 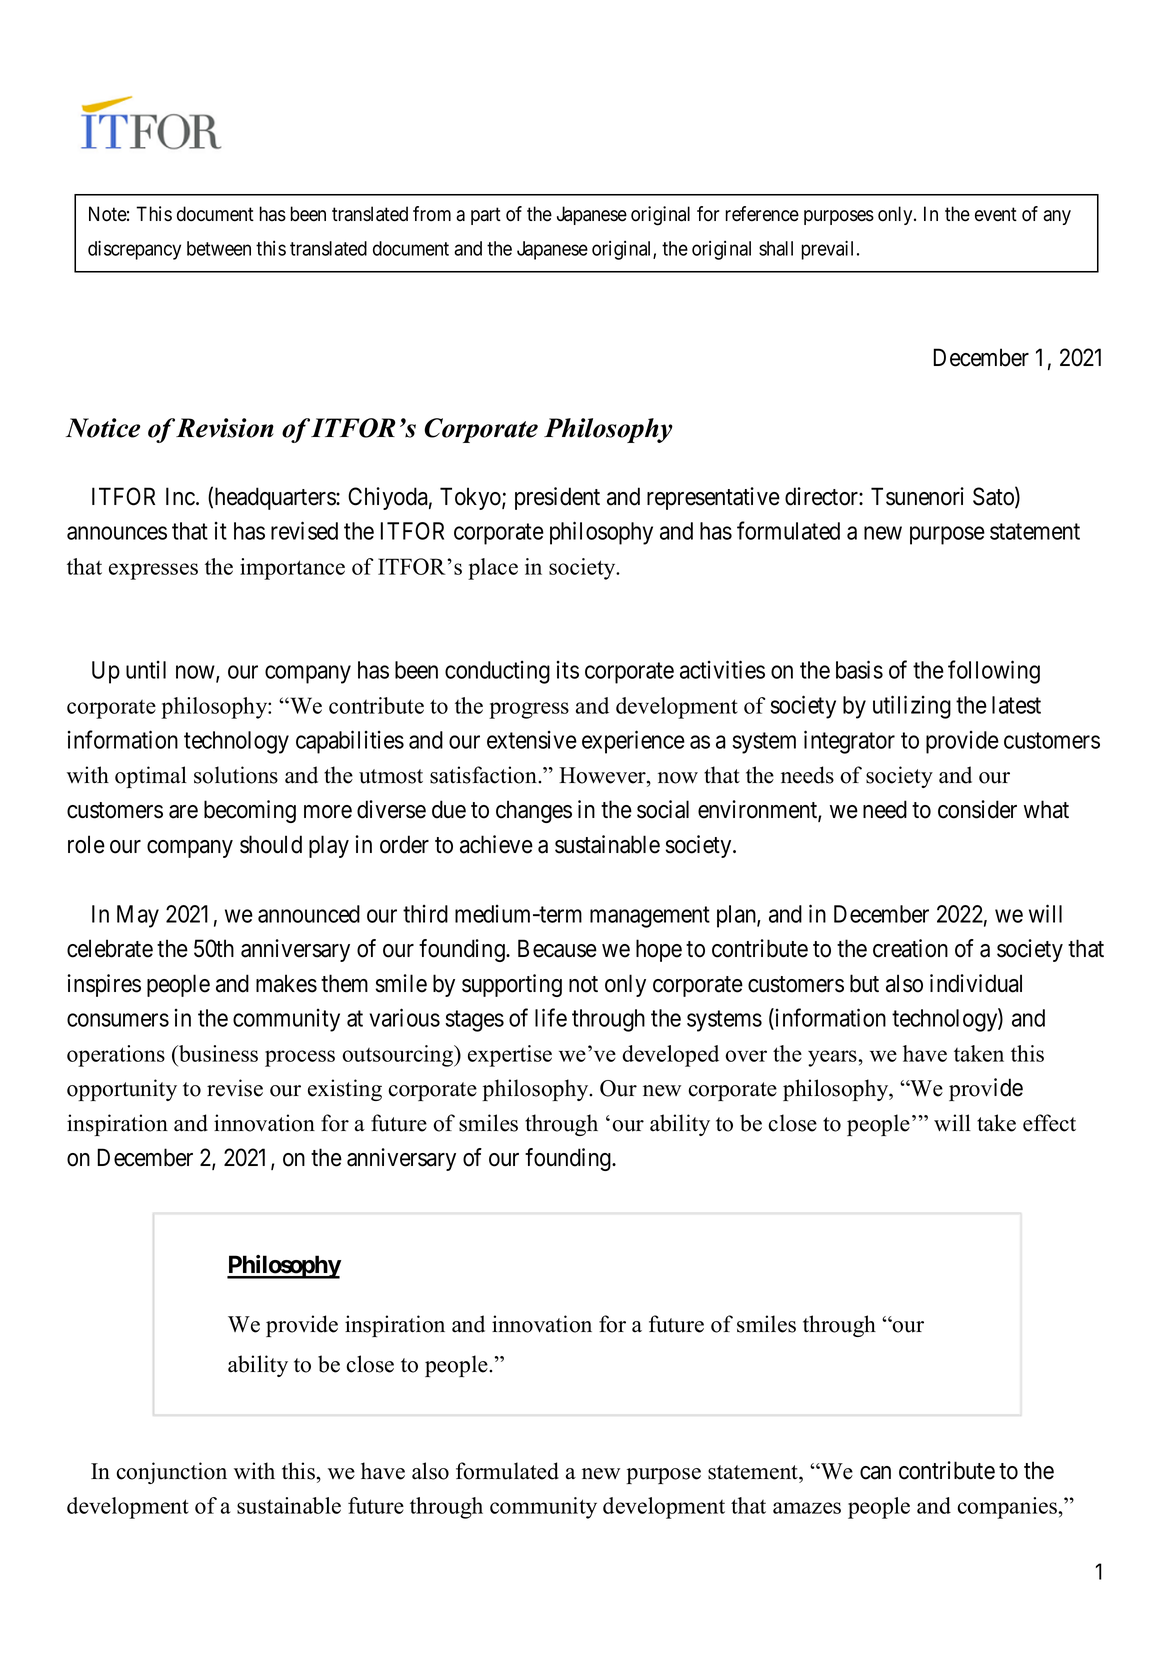 What do you see at coordinates (219, 248) in the screenshot?
I see `between` at bounding box center [219, 248].
